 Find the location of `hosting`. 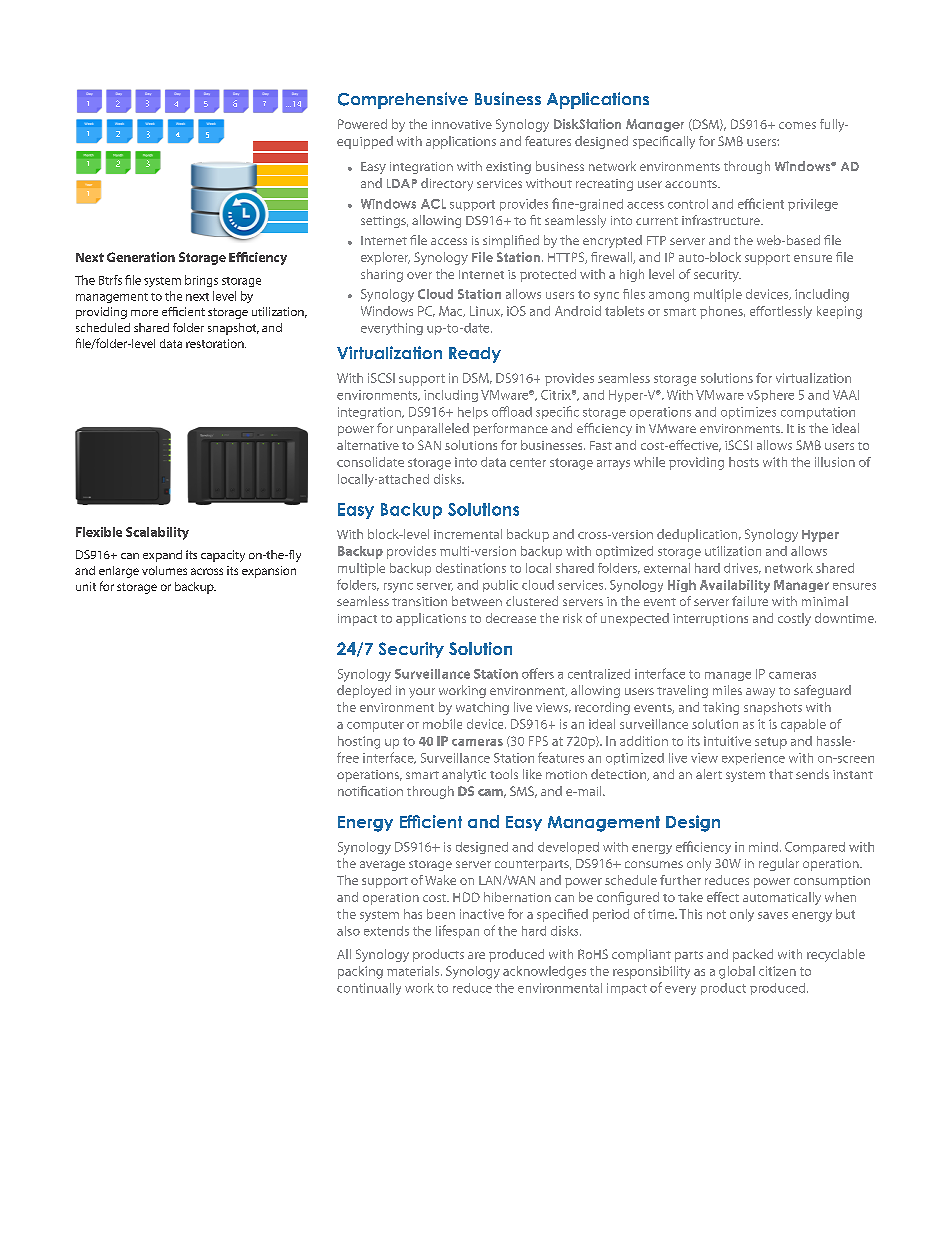

hosting is located at coordinates (359, 742).
